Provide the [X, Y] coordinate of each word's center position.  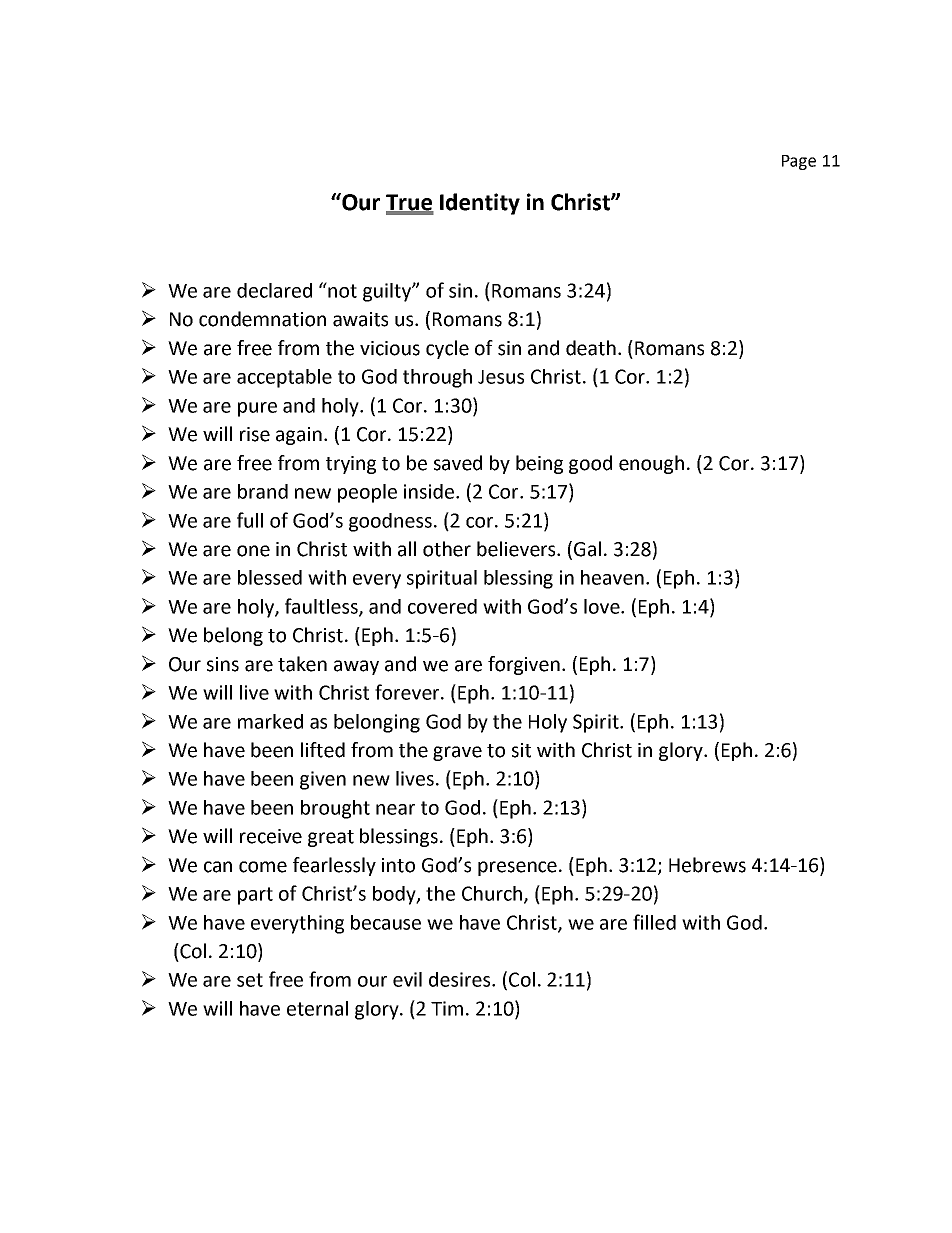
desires [461, 979]
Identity [480, 204]
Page [799, 162]
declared [274, 290]
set [250, 980]
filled [654, 922]
